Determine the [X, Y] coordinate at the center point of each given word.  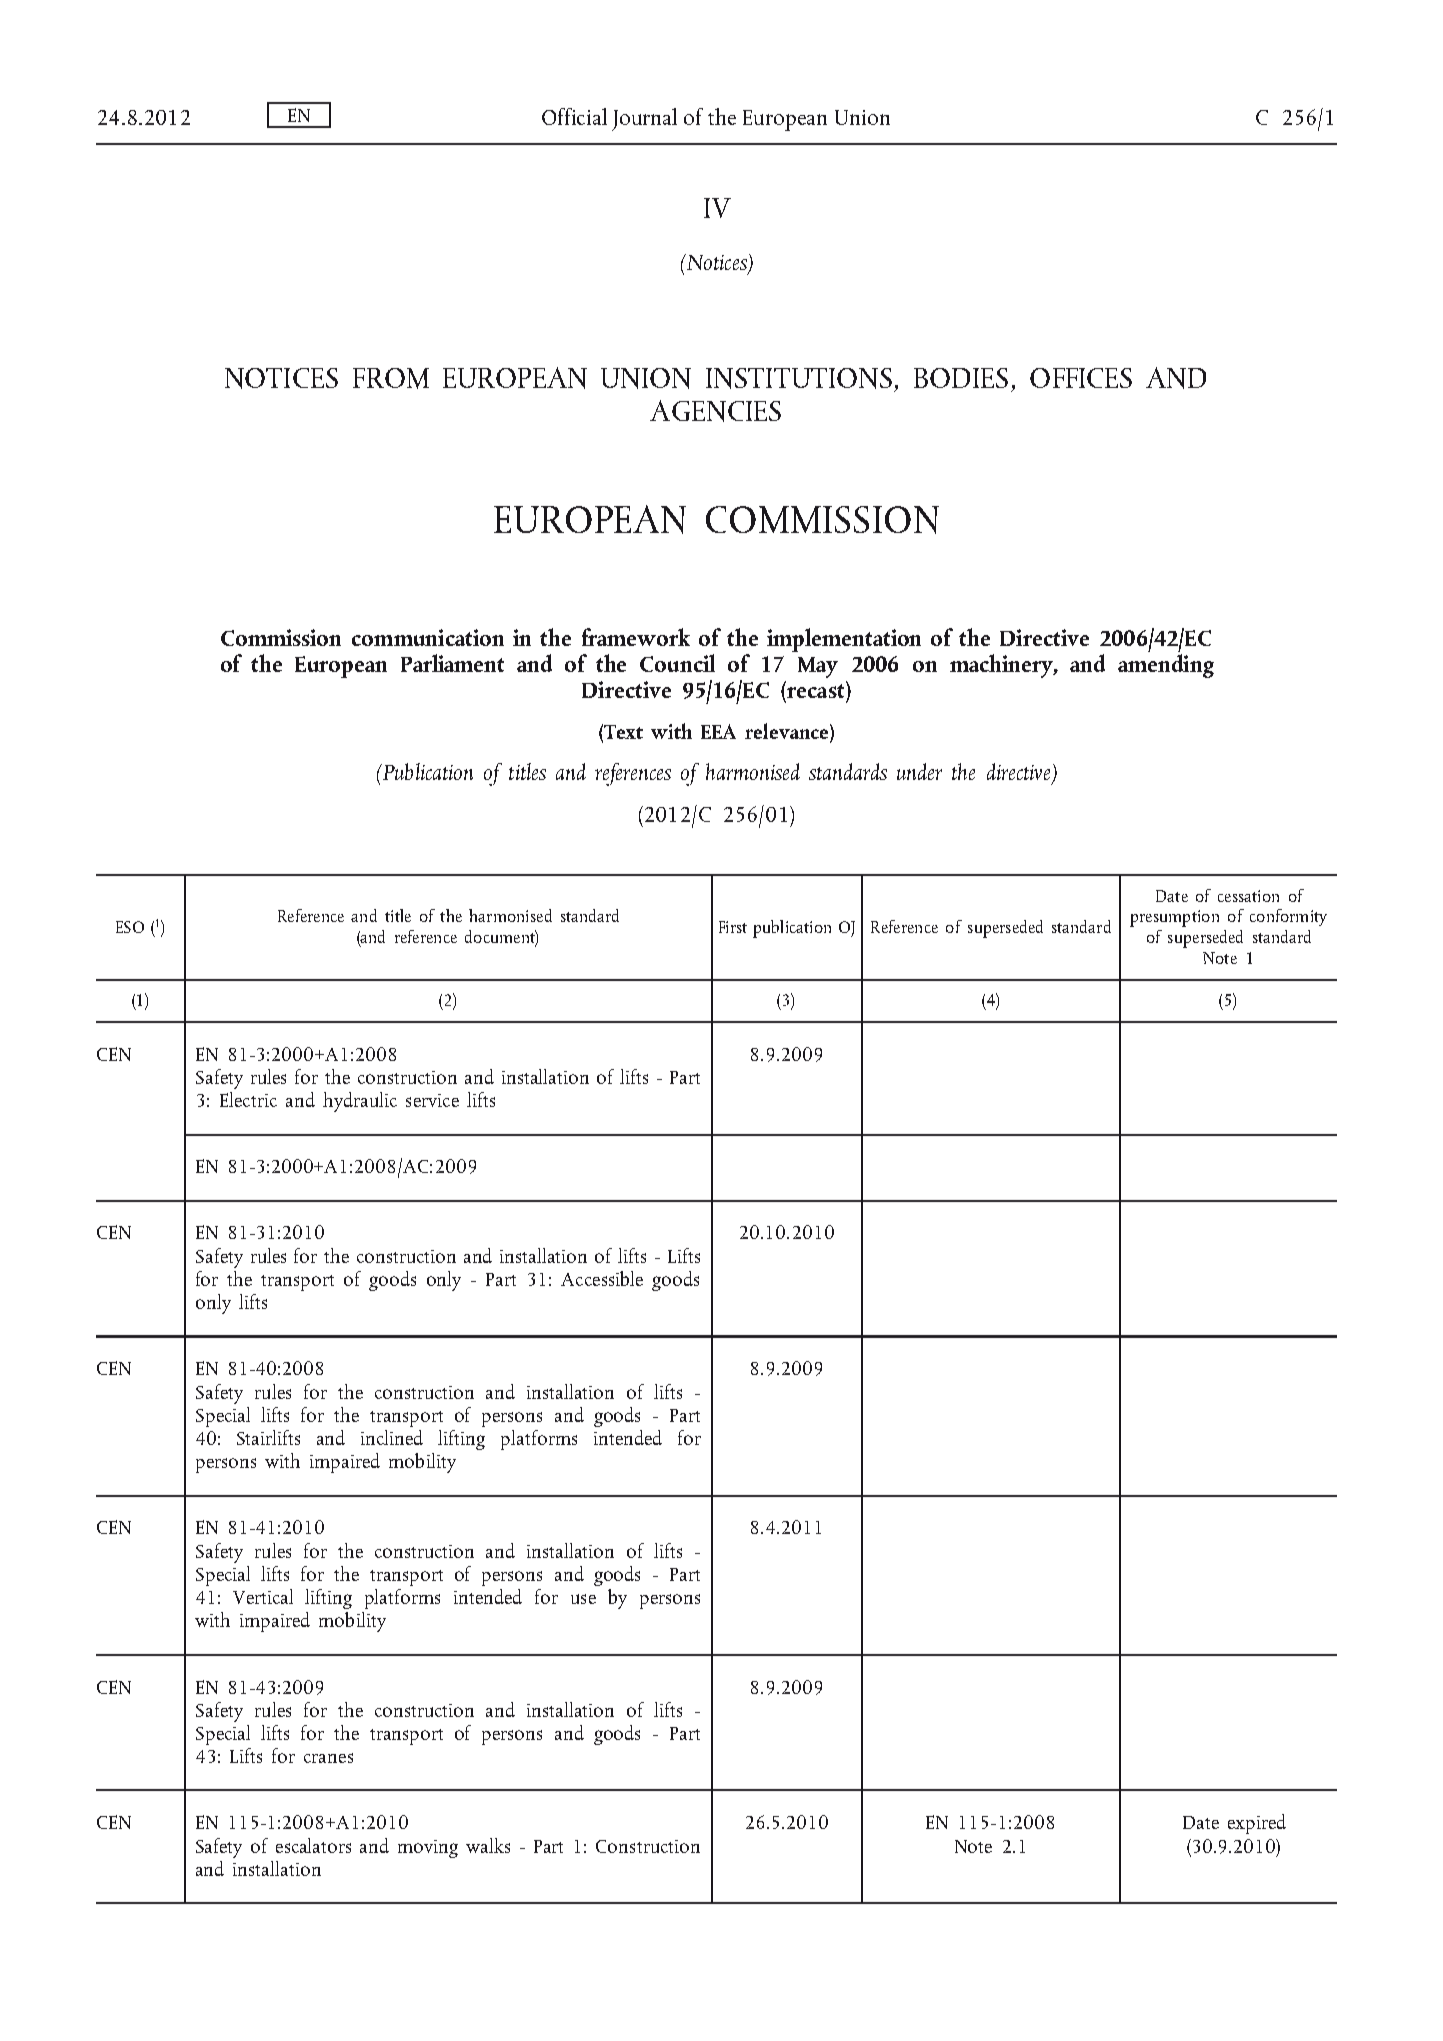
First [733, 927]
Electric [248, 1099]
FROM [391, 378]
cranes [328, 1758]
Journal [644, 119]
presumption [1174, 918]
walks [488, 1845]
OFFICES [1081, 378]
